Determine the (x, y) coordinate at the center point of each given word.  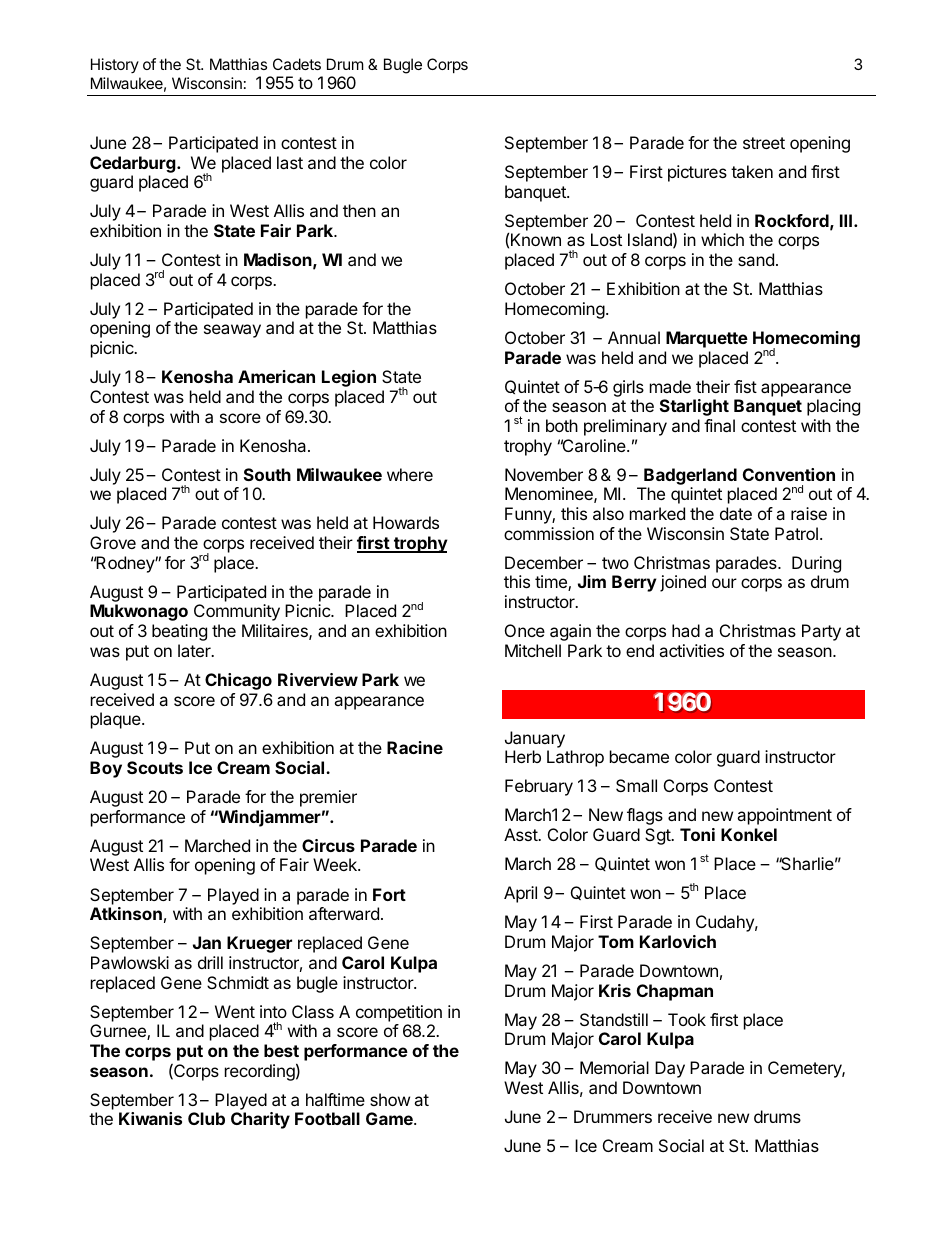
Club (206, 1118)
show (390, 1099)
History (115, 65)
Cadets (297, 64)
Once (525, 630)
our (724, 583)
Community (237, 612)
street (764, 143)
